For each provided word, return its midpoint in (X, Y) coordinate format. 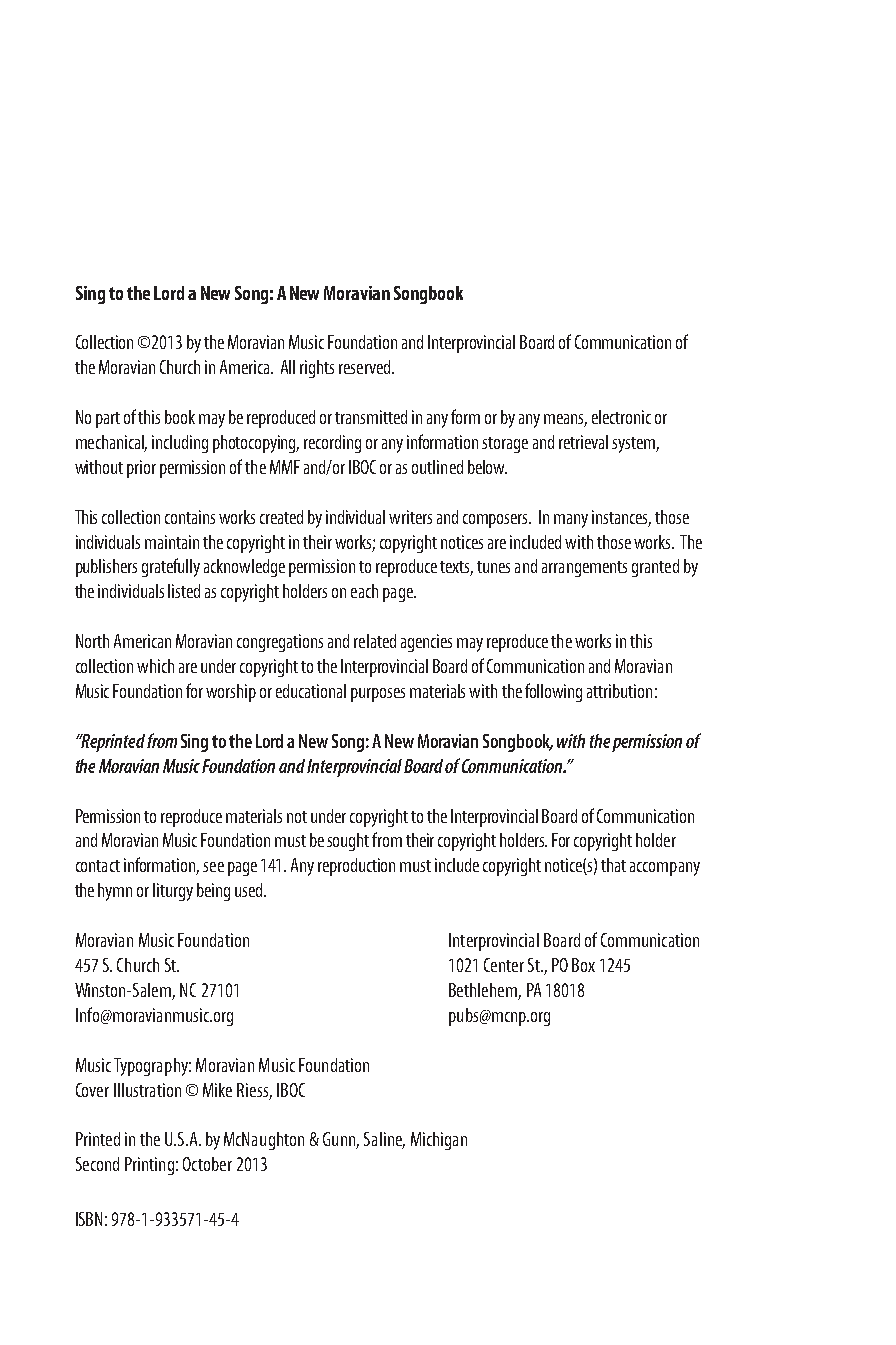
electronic (621, 417)
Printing (149, 1166)
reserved (366, 367)
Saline (384, 1140)
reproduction (356, 867)
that (613, 865)
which (155, 666)
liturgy (173, 892)
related (375, 641)
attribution (619, 691)
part (108, 420)
